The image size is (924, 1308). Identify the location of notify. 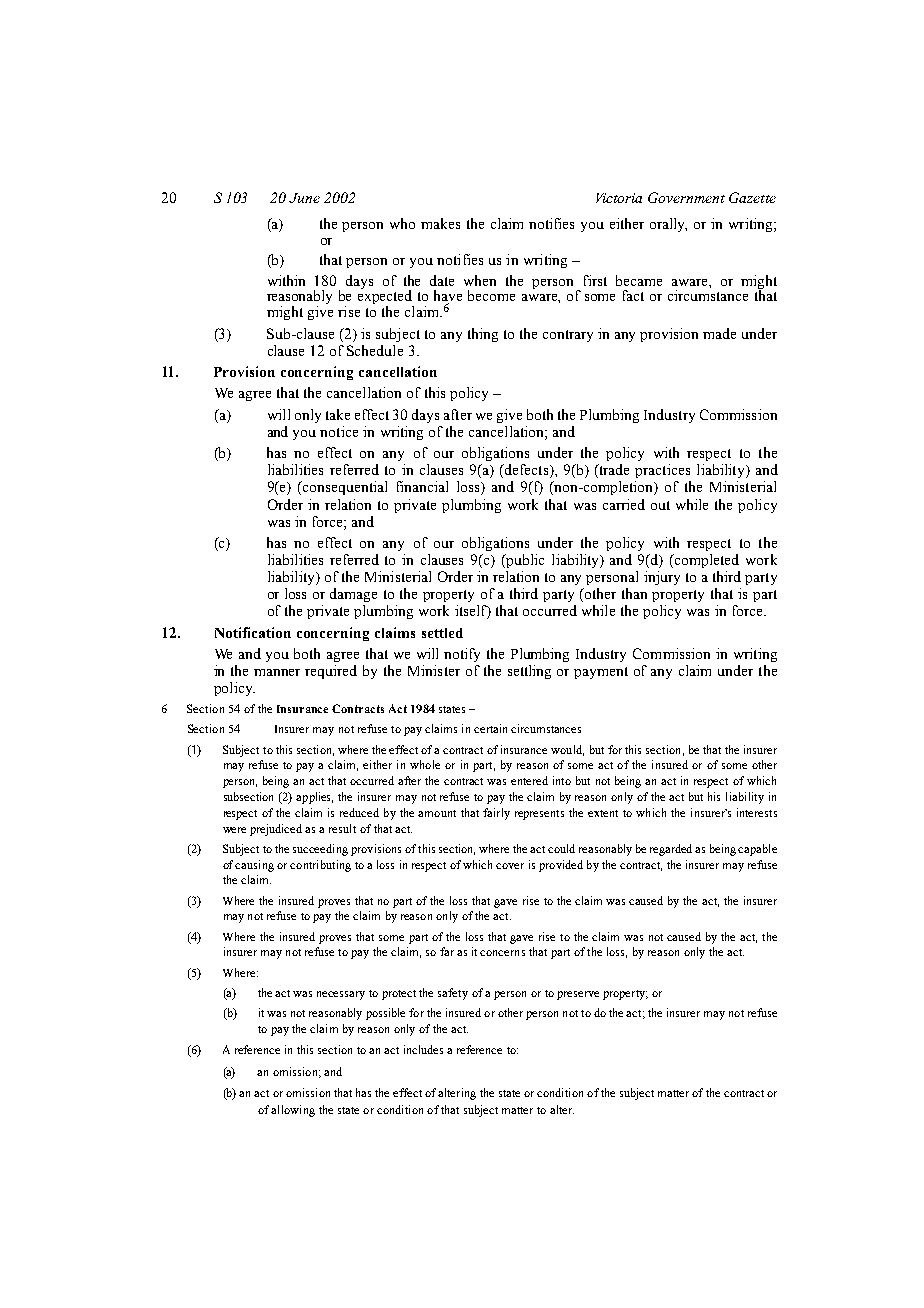
(462, 655).
